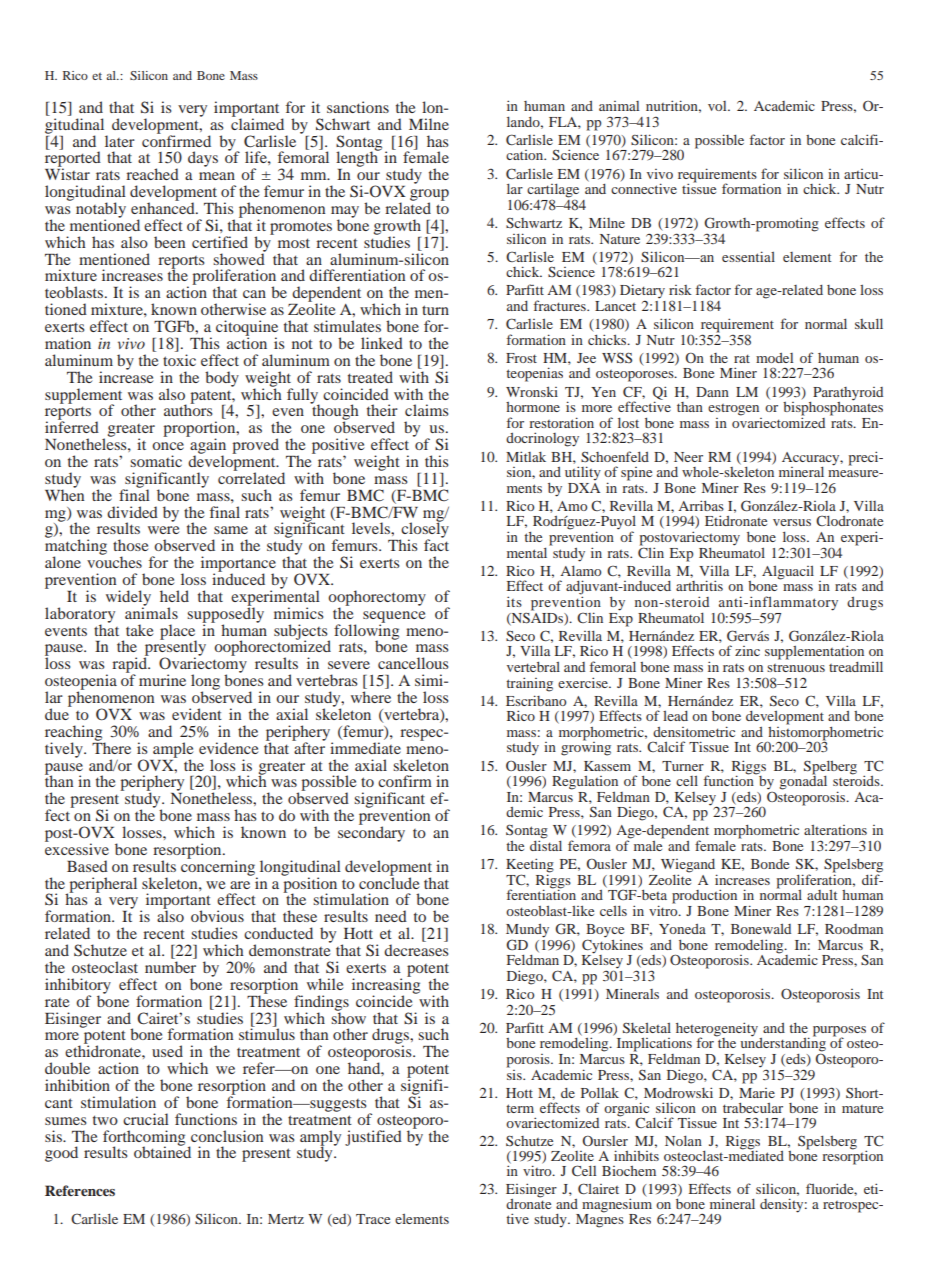 This image has width=932, height=1288. Describe the element at coordinates (120, 141) in the image. I see `later` at that location.
